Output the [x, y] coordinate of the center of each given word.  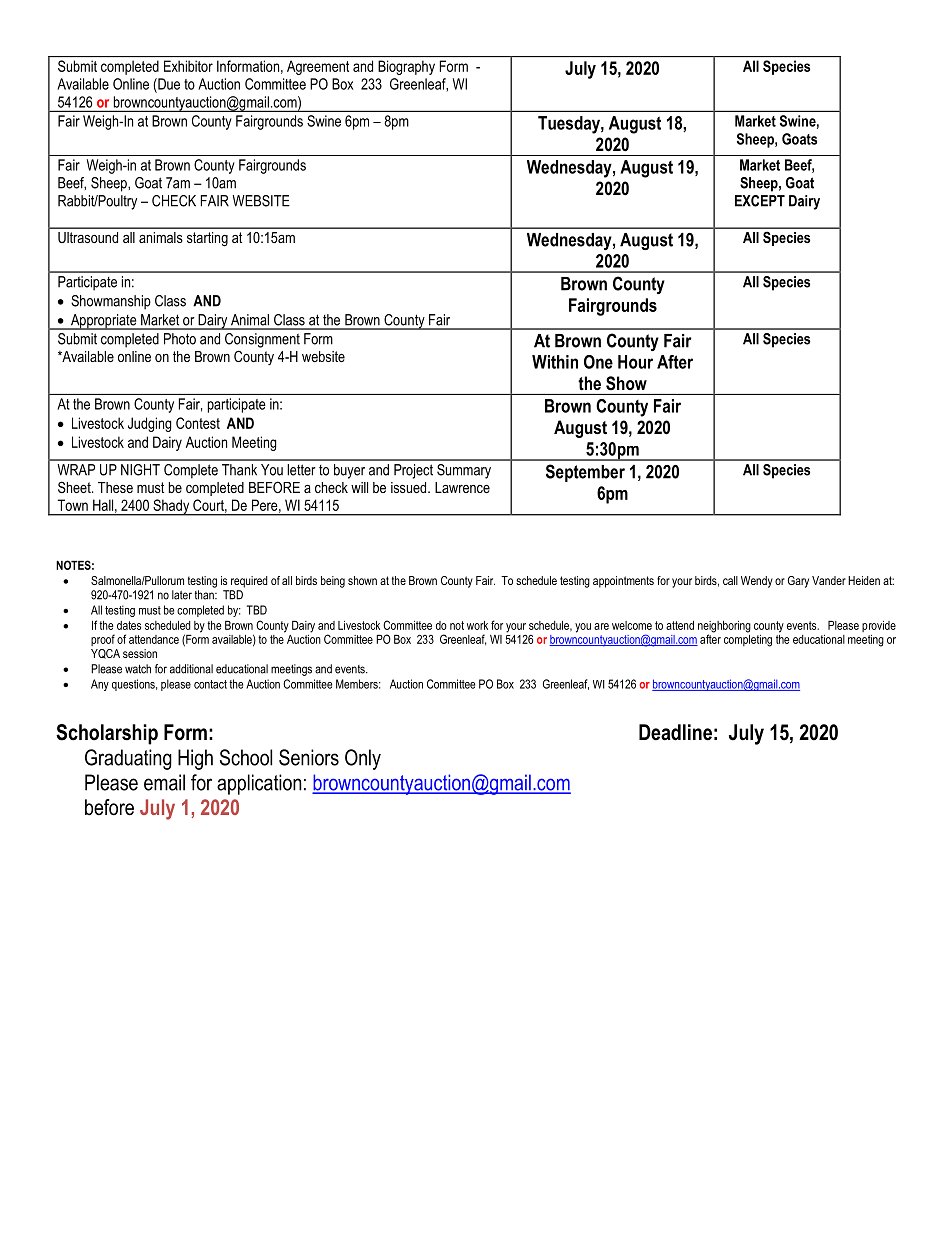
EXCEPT [760, 201]
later [182, 595]
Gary [798, 582]
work [477, 625]
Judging [149, 424]
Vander [829, 580]
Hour [635, 362]
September [585, 473]
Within [555, 362]
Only [363, 759]
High [195, 759]
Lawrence [462, 487]
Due [168, 85]
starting [207, 239]
